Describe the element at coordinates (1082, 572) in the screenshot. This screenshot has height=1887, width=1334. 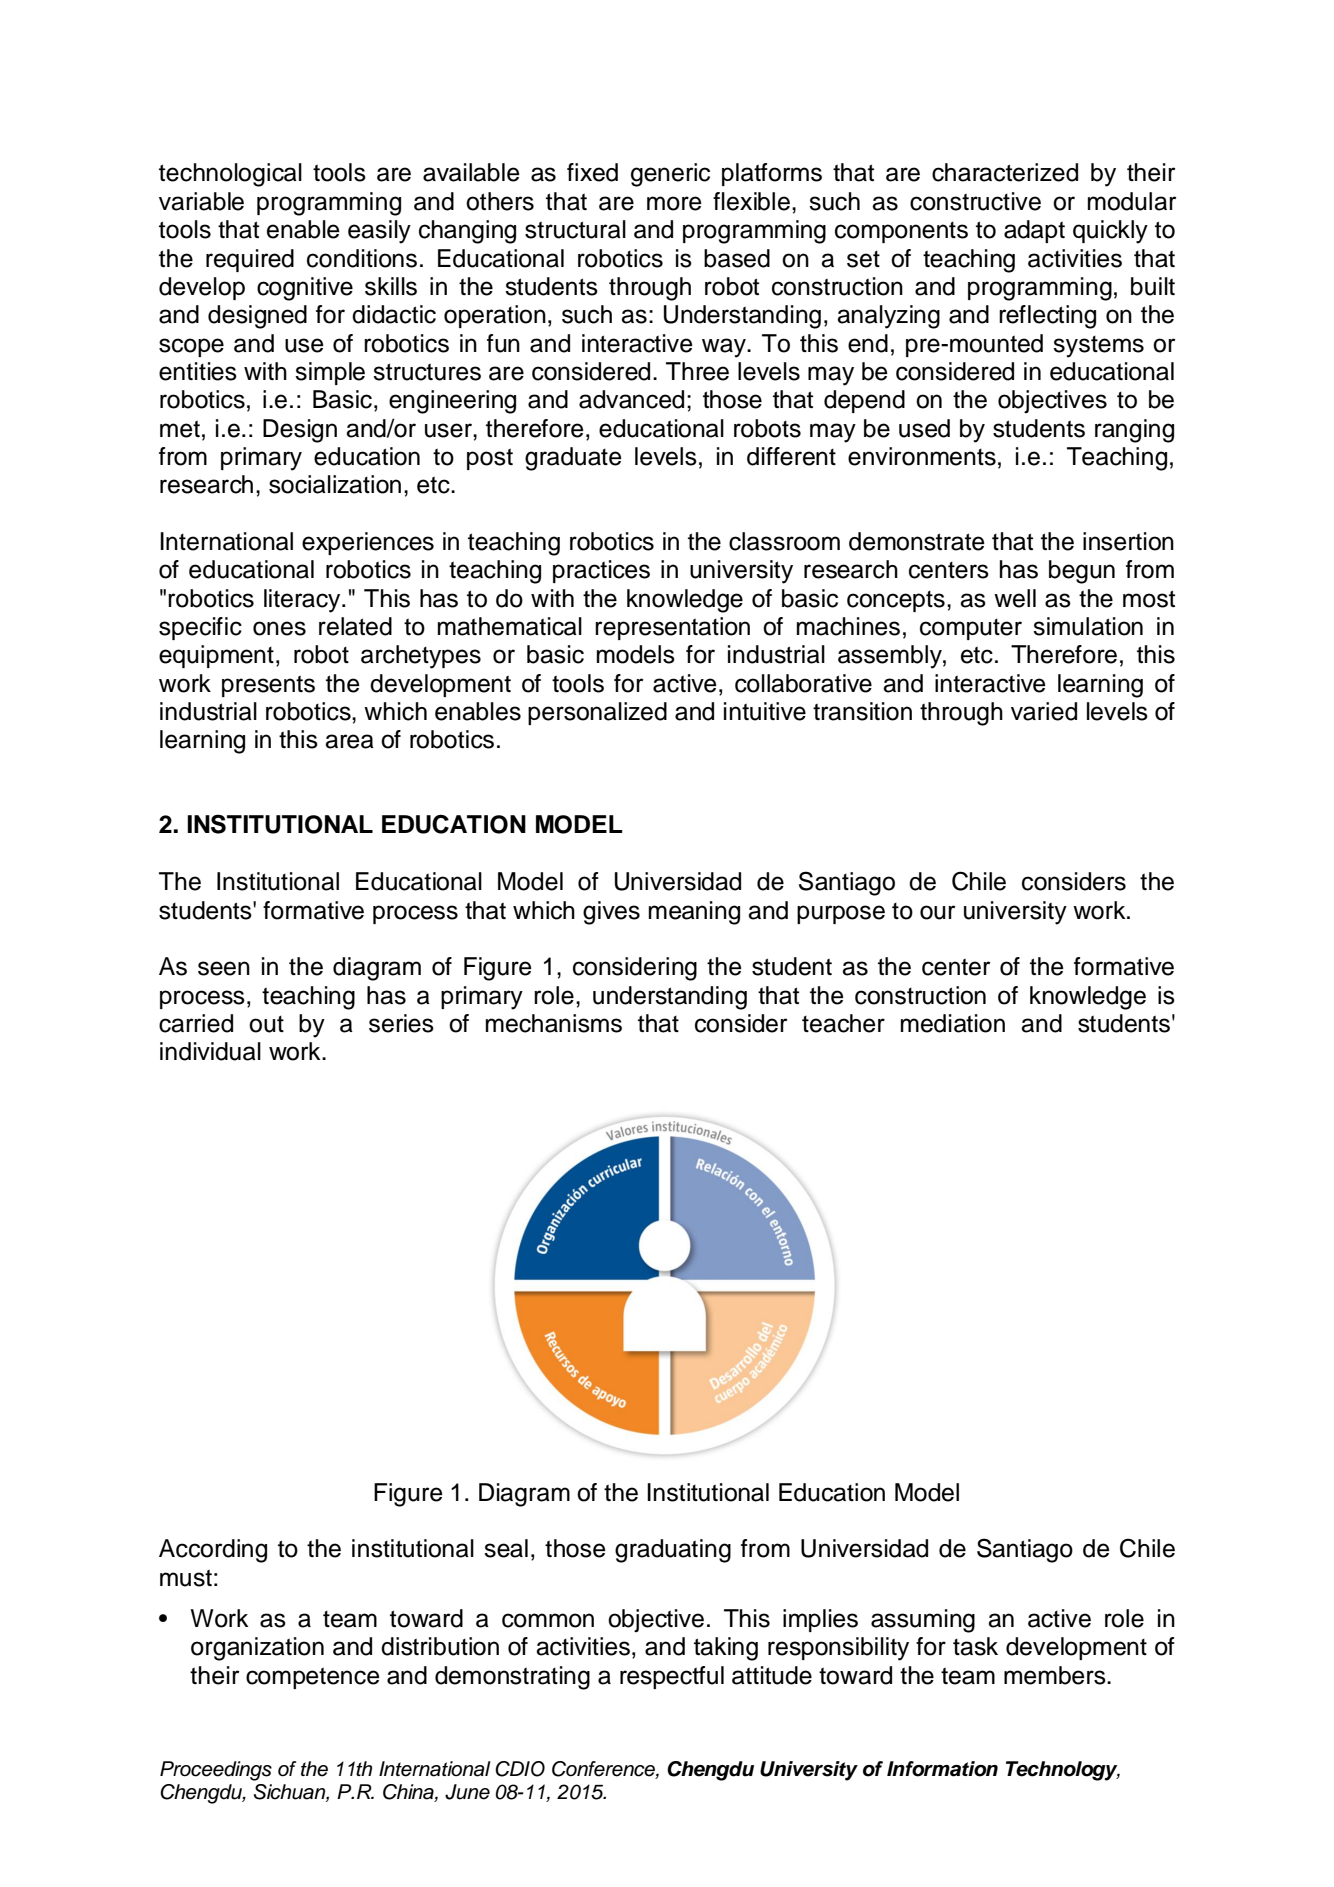
I see `begun` at that location.
